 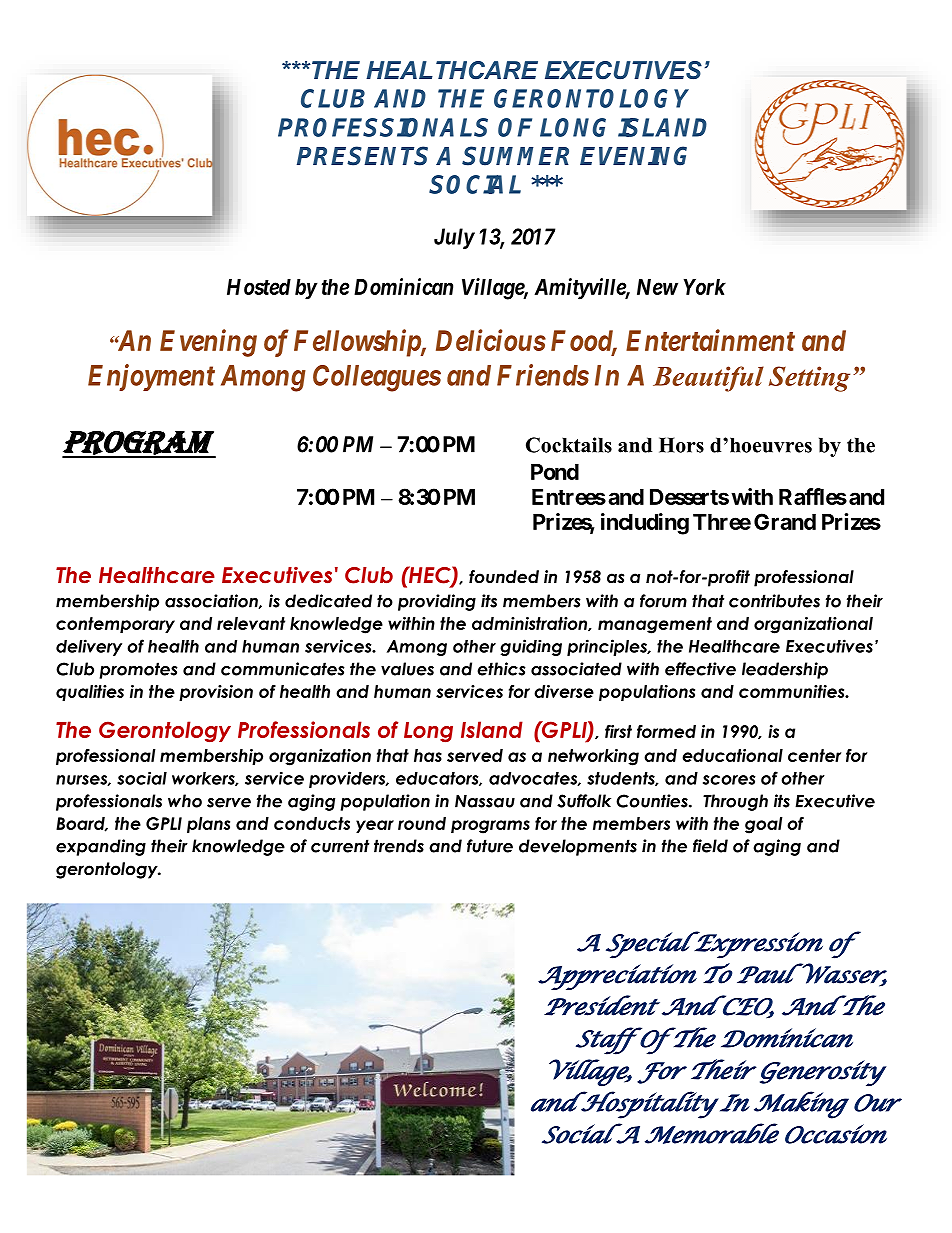 What do you see at coordinates (259, 287) in the document?
I see `Hosted` at bounding box center [259, 287].
